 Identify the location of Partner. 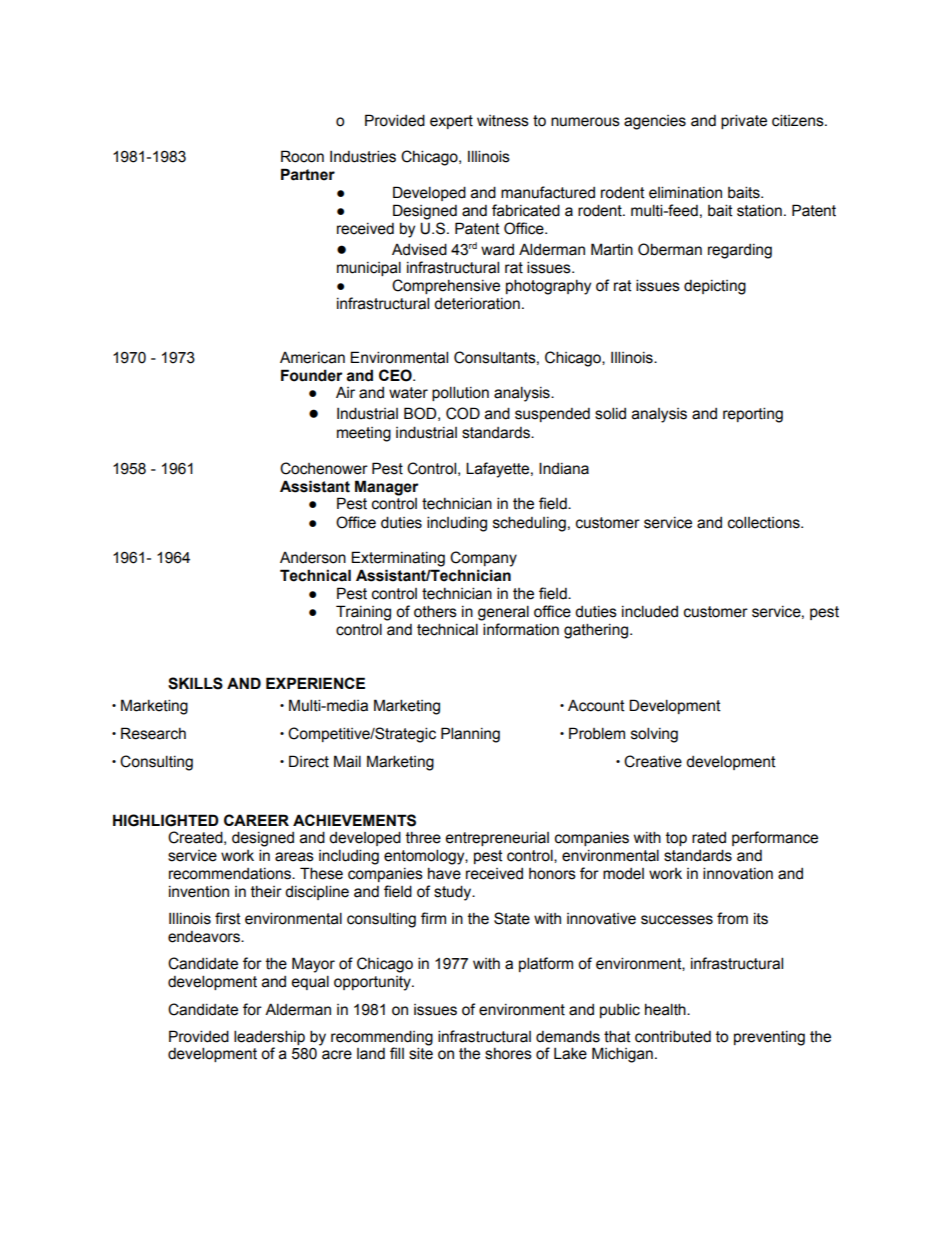
(308, 174).
